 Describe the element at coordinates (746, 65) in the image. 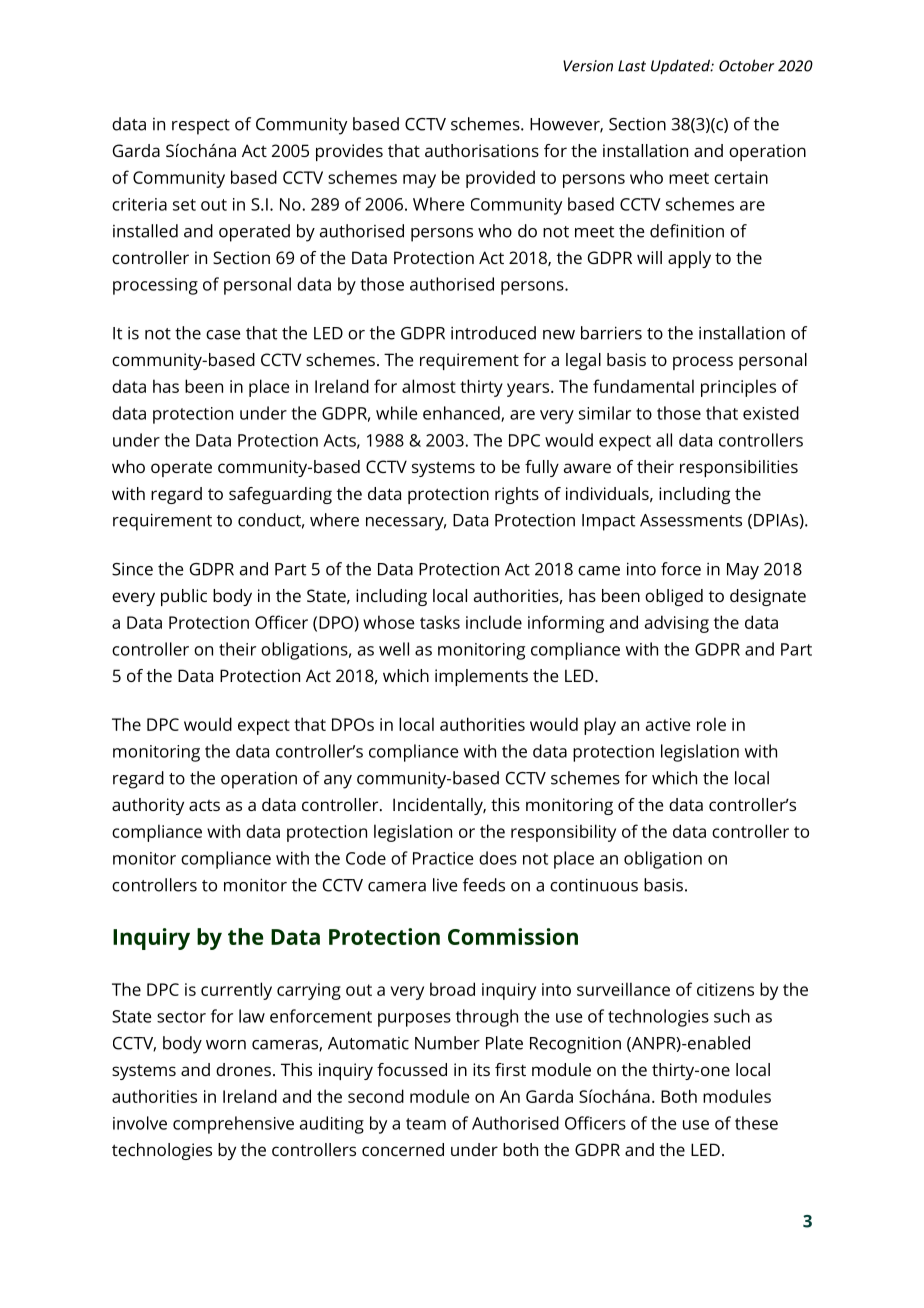

I see `October` at that location.
